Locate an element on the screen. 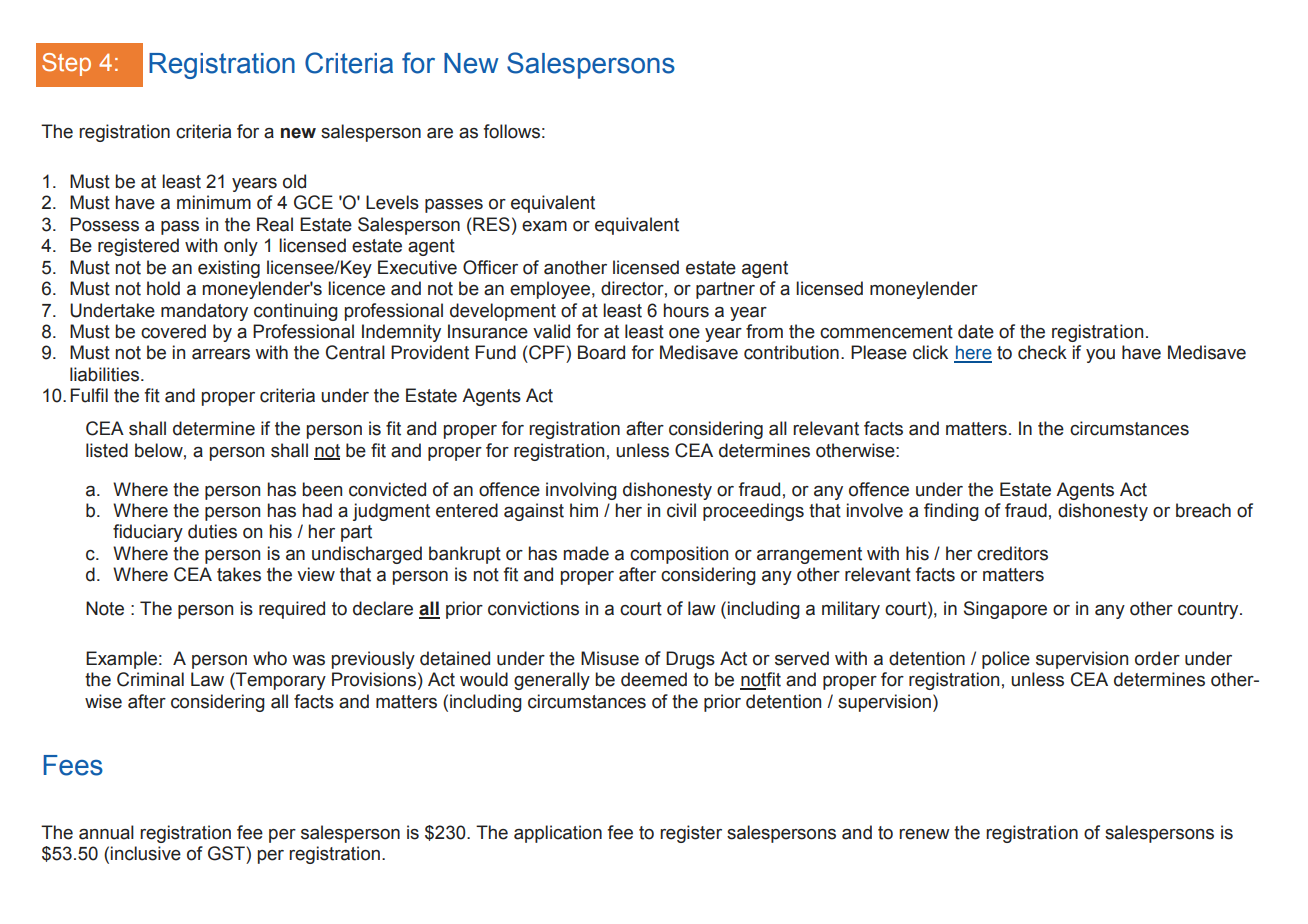 The image size is (1308, 924). finding is located at coordinates (951, 512).
